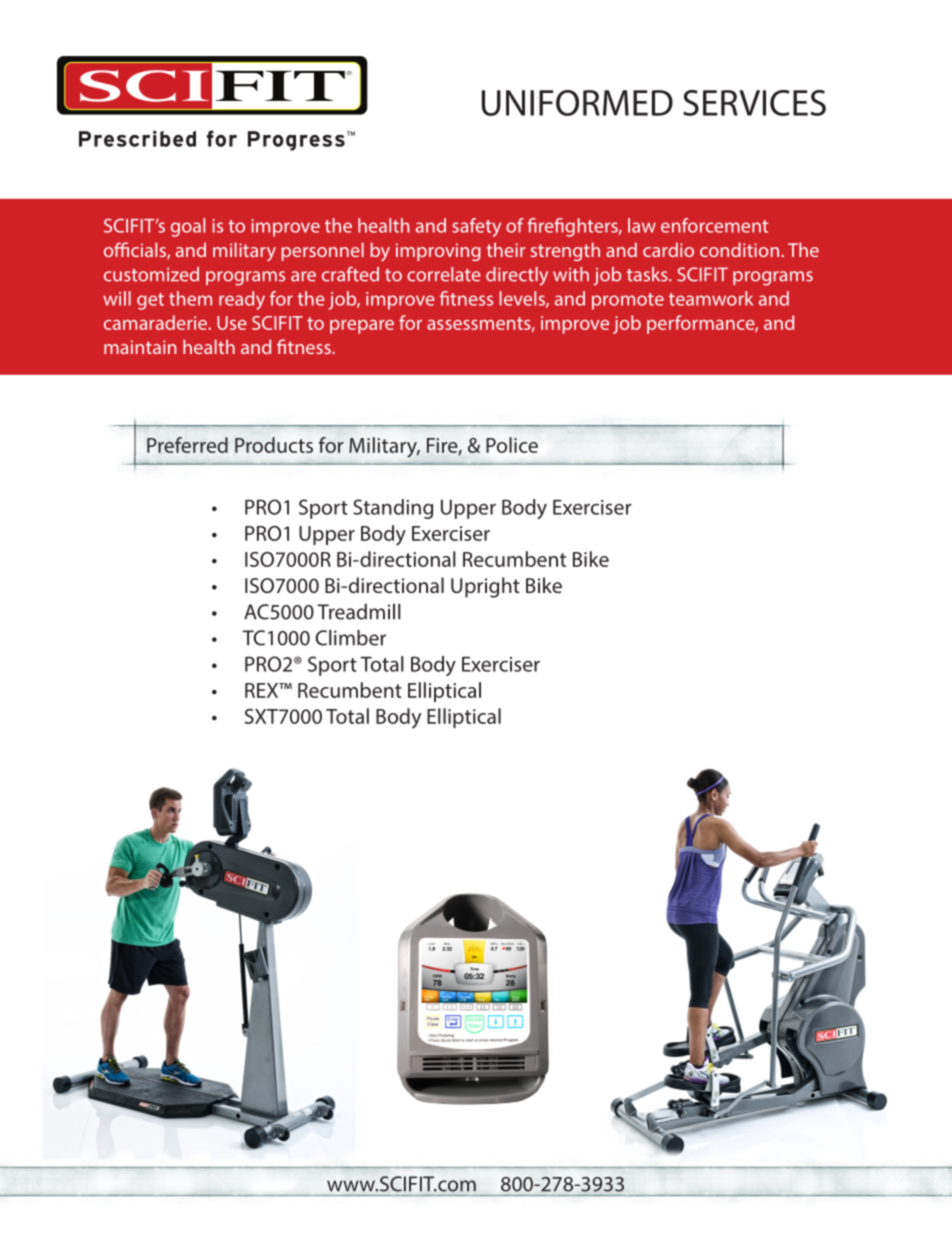  What do you see at coordinates (188, 227) in the page?
I see `goal` at bounding box center [188, 227].
